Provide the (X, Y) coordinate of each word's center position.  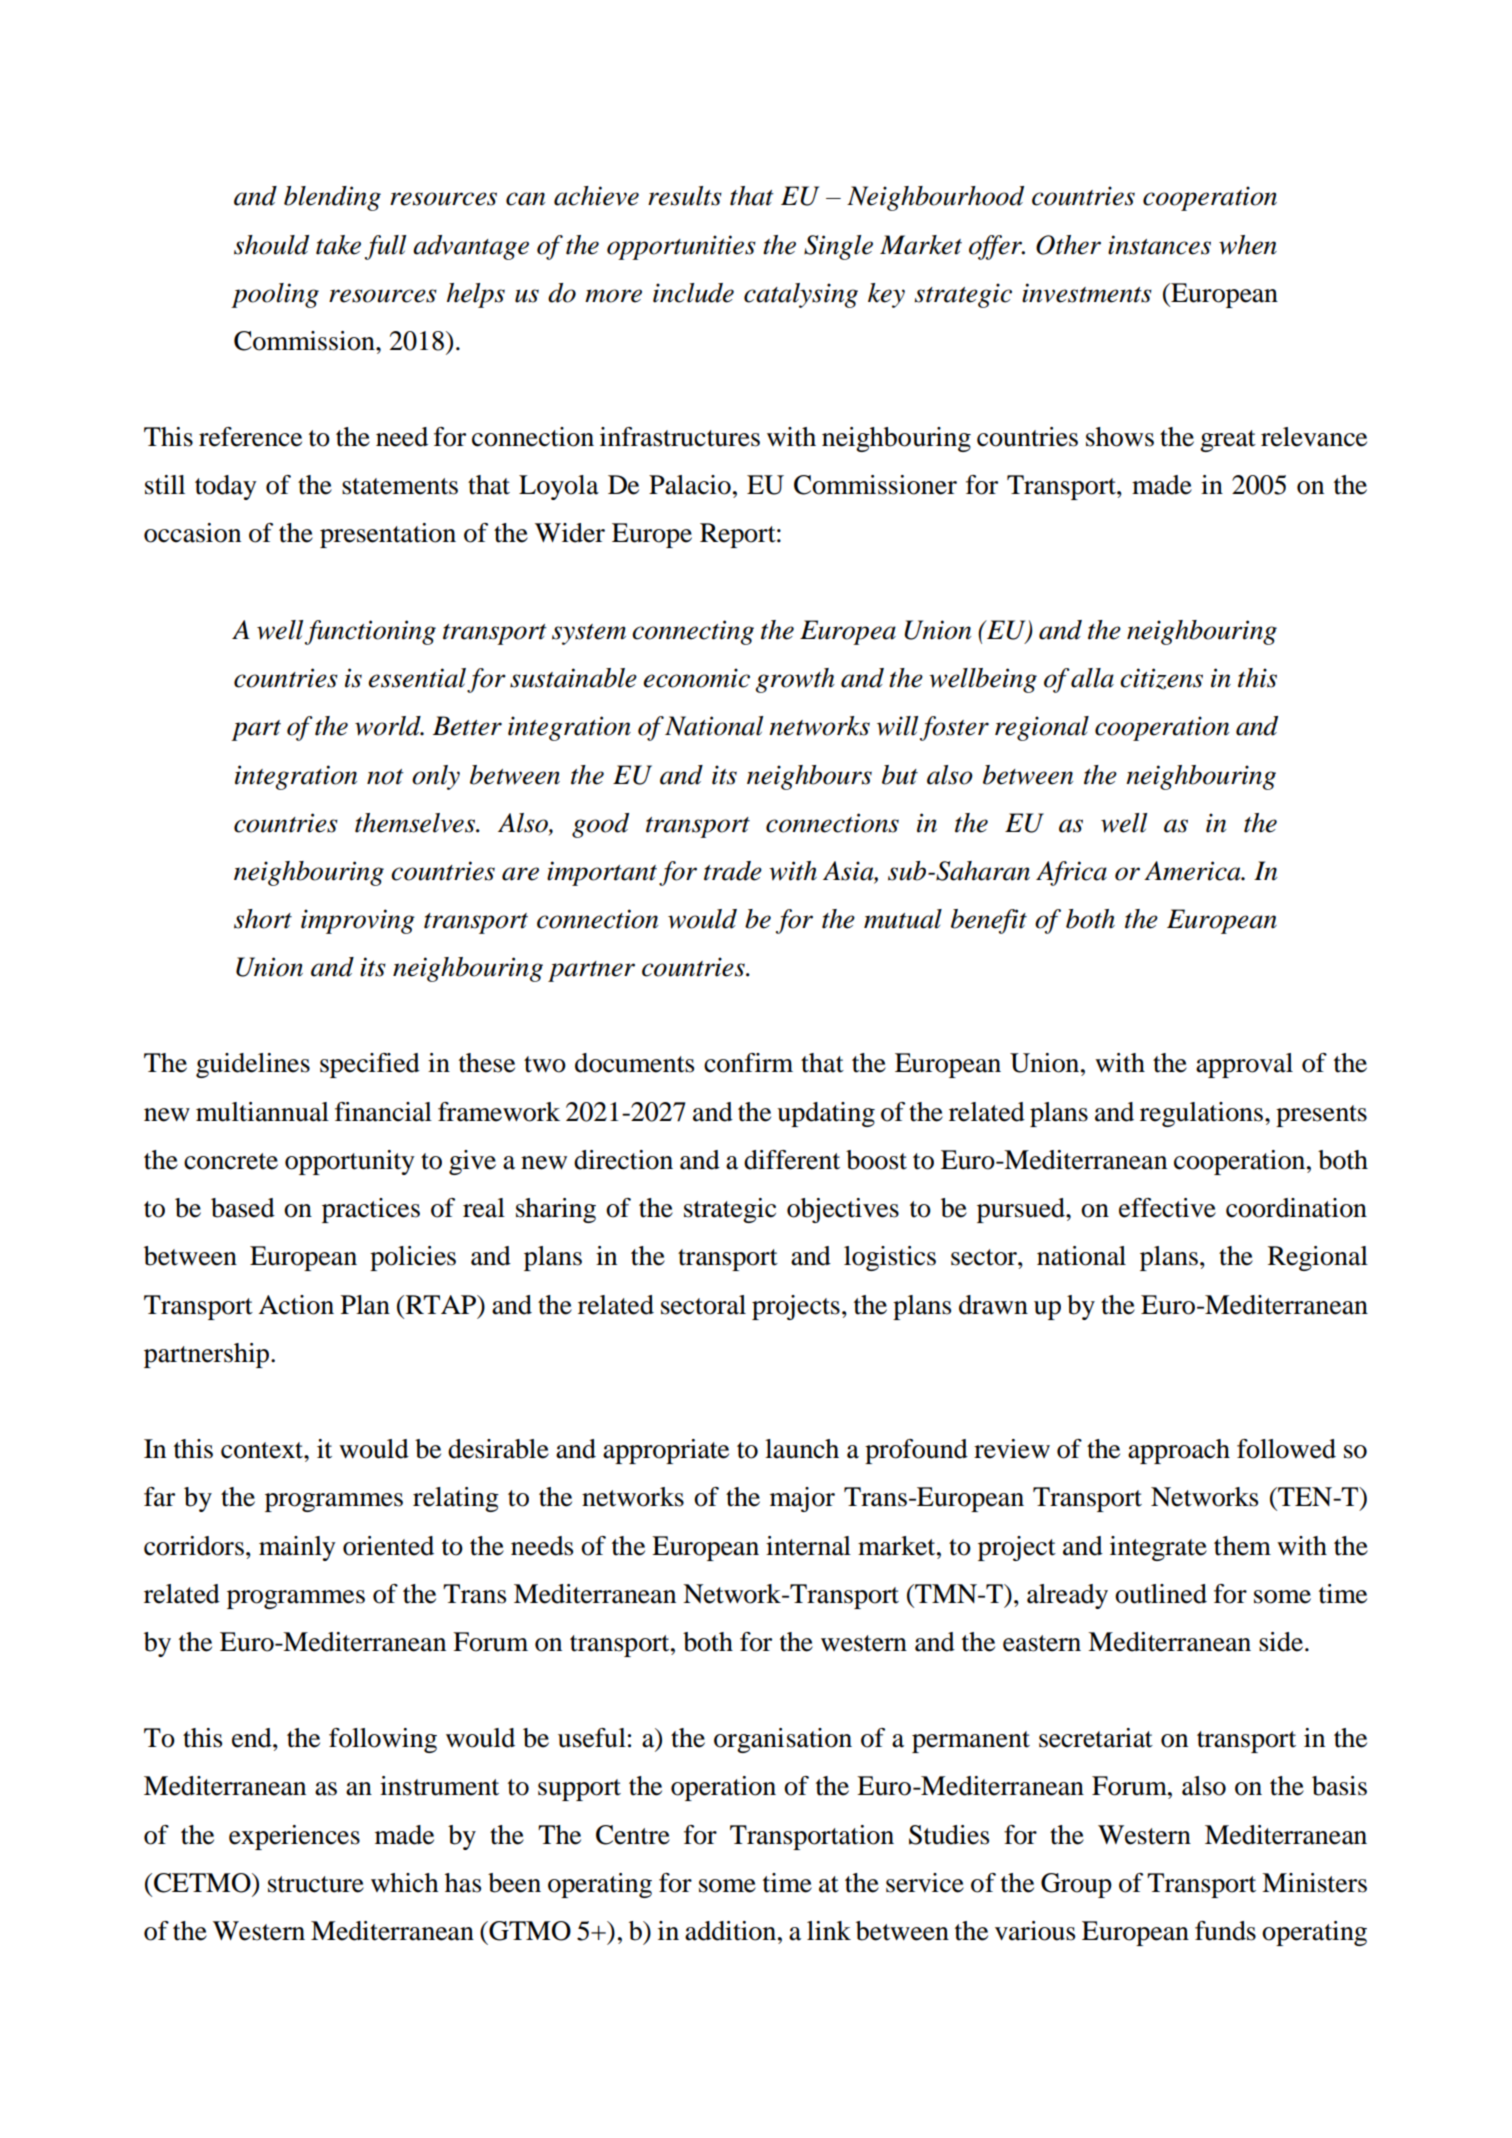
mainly (297, 1548)
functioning (370, 632)
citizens (1161, 679)
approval (1244, 1065)
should (271, 245)
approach (1179, 1451)
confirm (748, 1063)
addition (730, 1931)
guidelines (253, 1065)
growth (795, 680)
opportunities (681, 247)
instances (1159, 245)
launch (802, 1449)
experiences (294, 1837)
